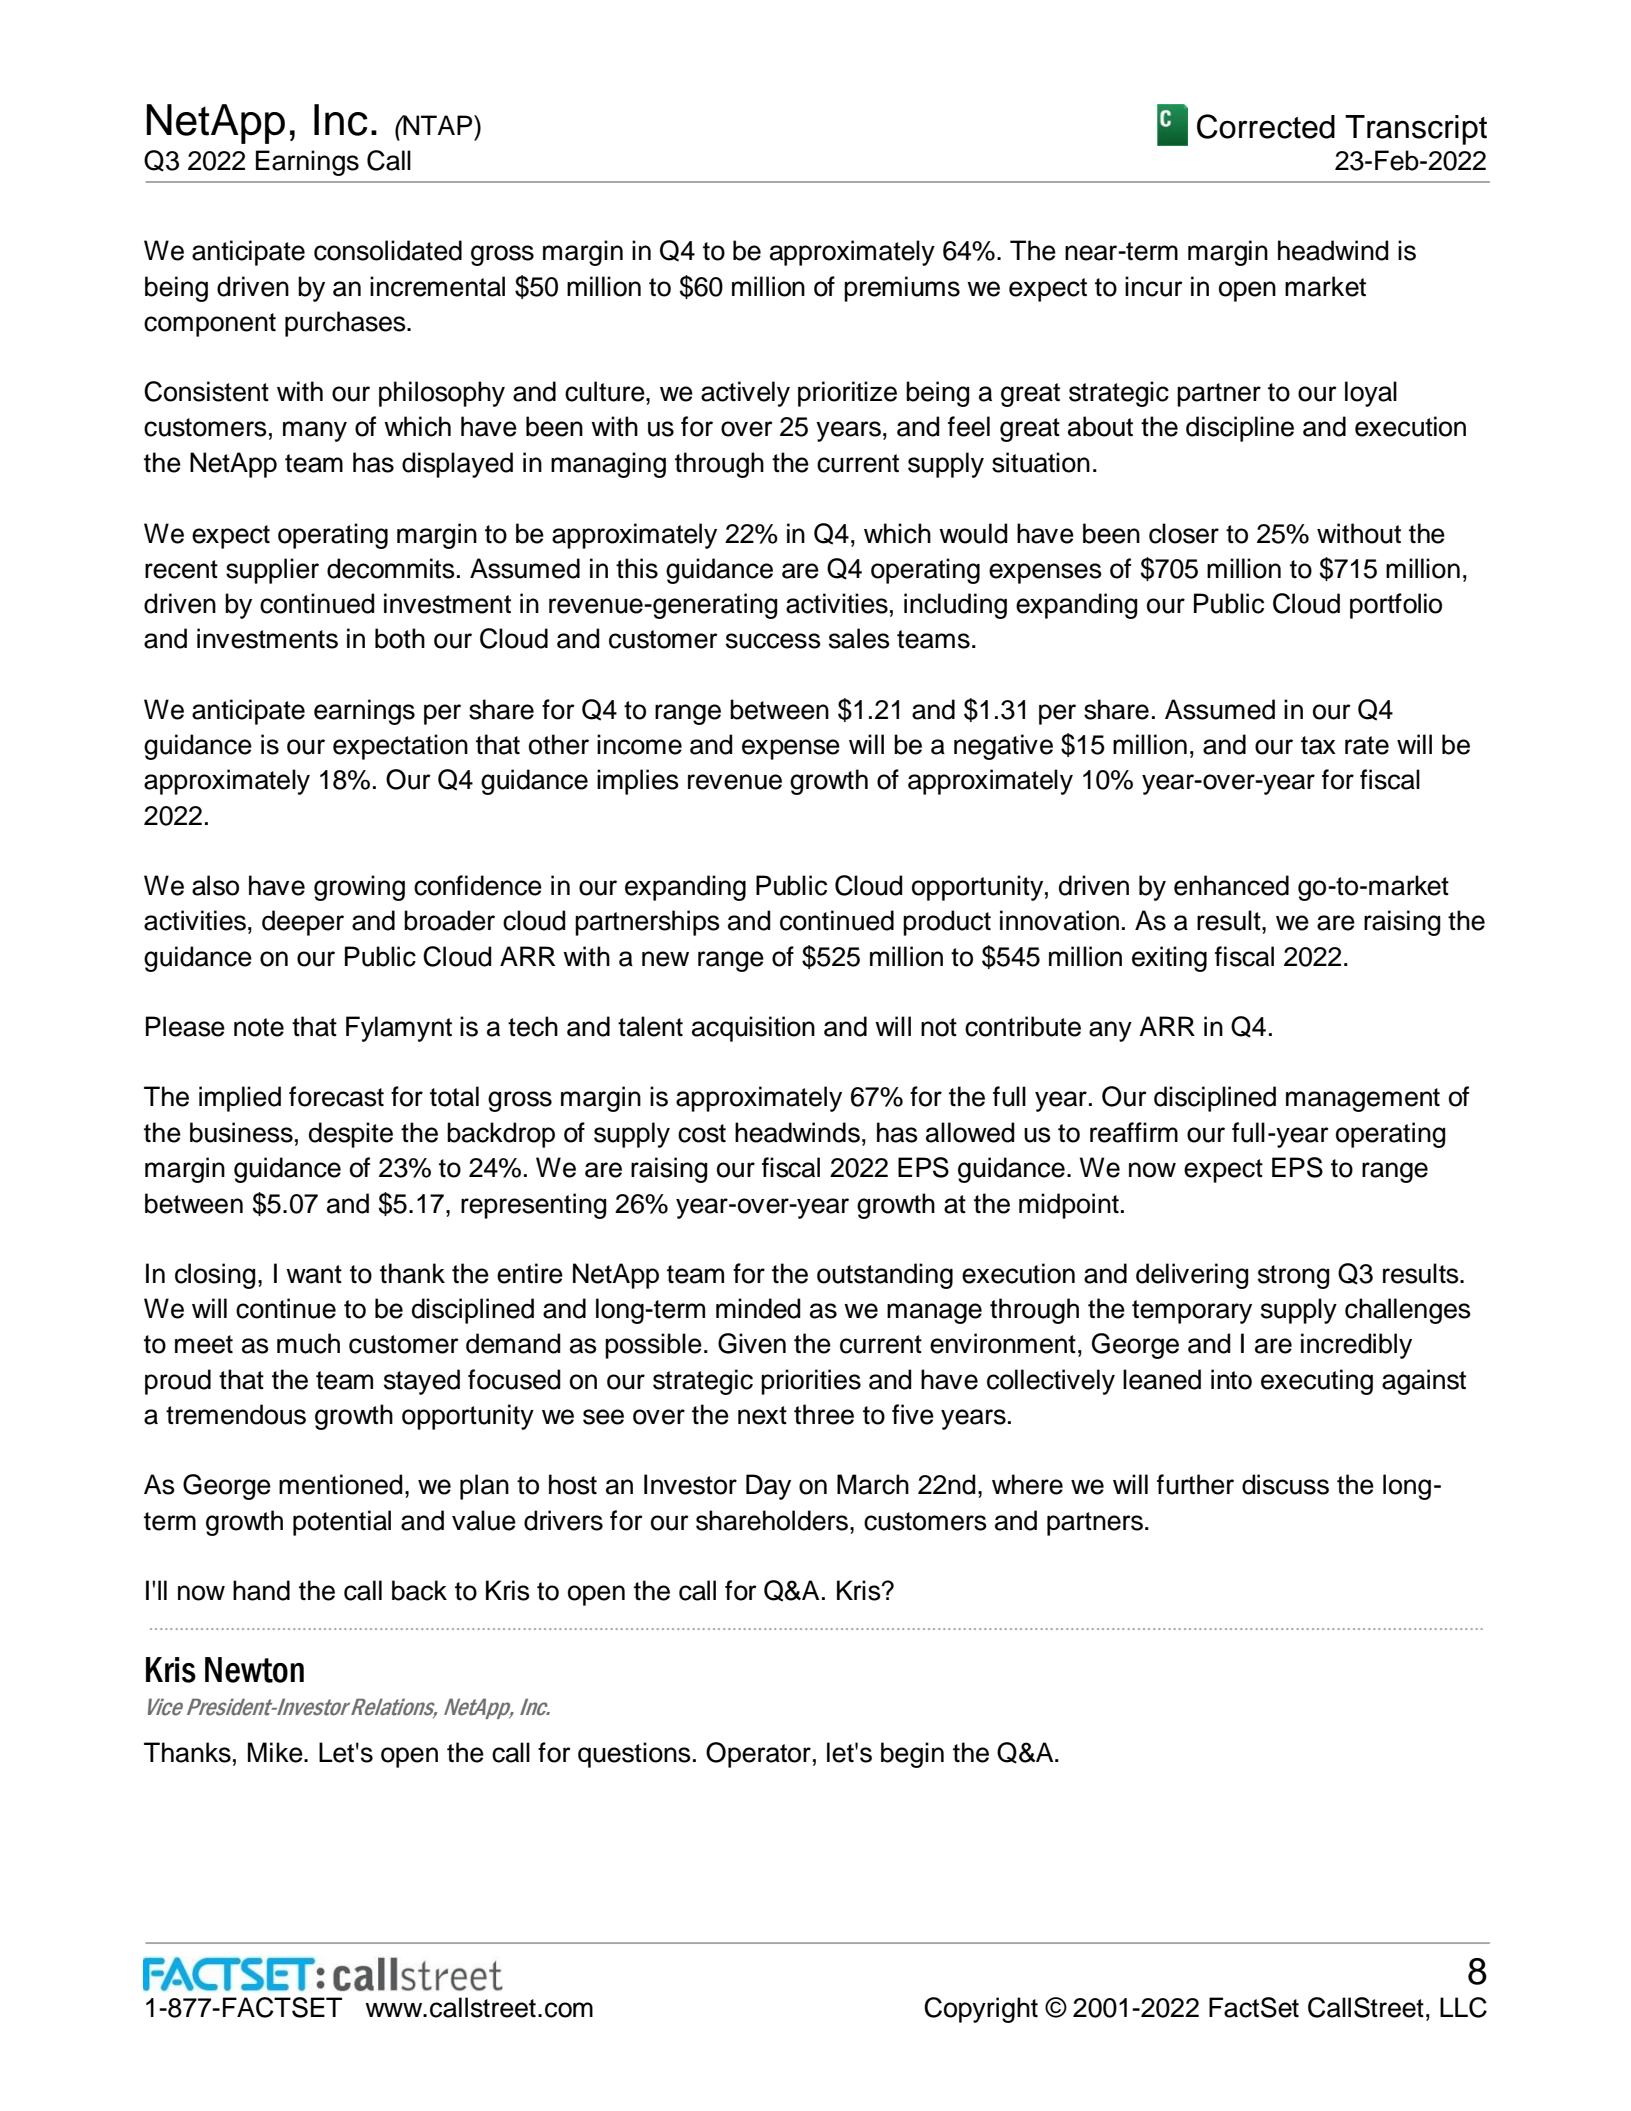 This screenshot has height=2111, width=1631. What do you see at coordinates (753, 1029) in the screenshot?
I see `acquisition` at bounding box center [753, 1029].
